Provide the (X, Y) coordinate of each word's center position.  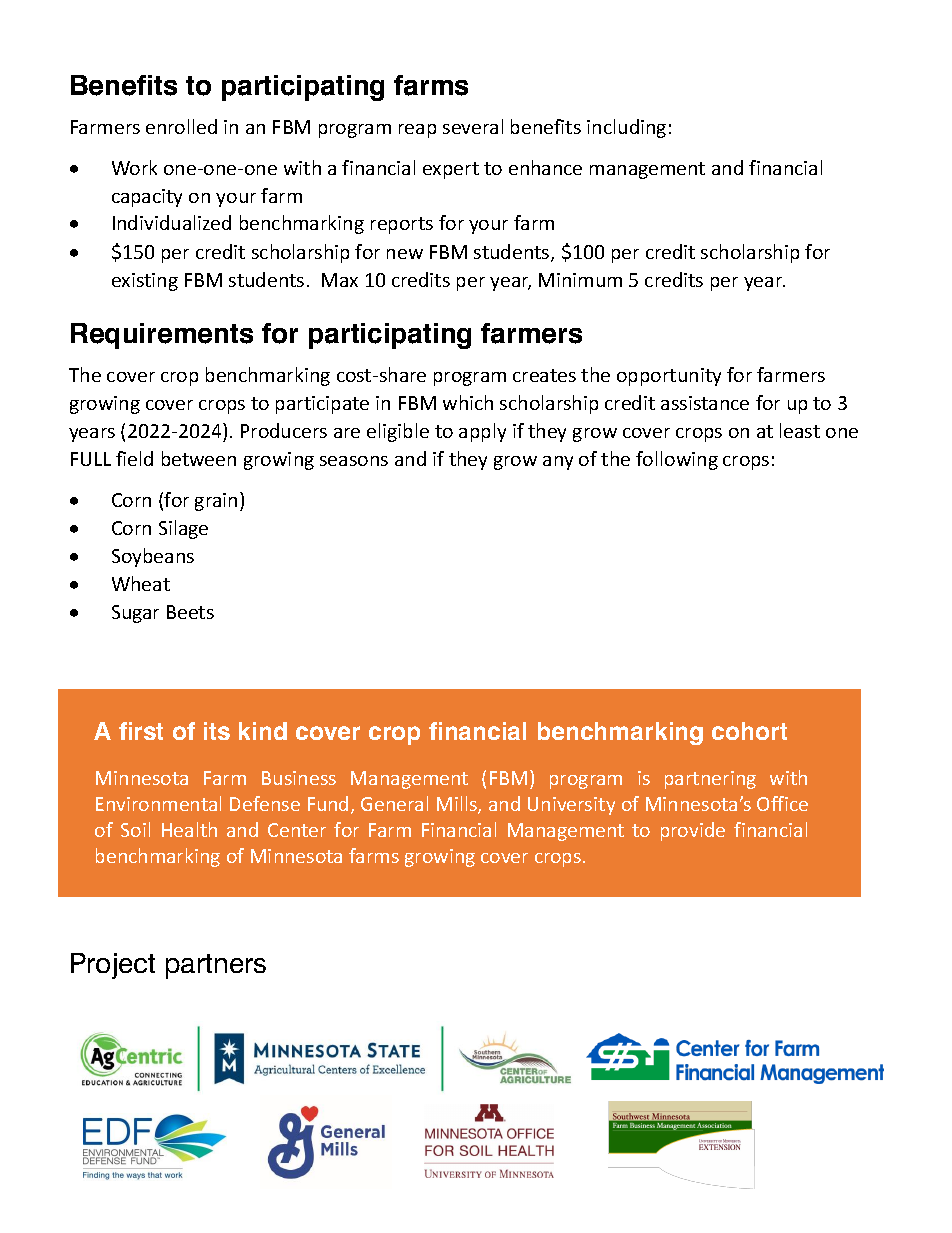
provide (693, 831)
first (141, 731)
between (199, 458)
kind (263, 731)
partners (216, 966)
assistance (705, 403)
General (394, 803)
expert (451, 170)
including (626, 128)
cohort (749, 731)
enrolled (181, 126)
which (468, 402)
